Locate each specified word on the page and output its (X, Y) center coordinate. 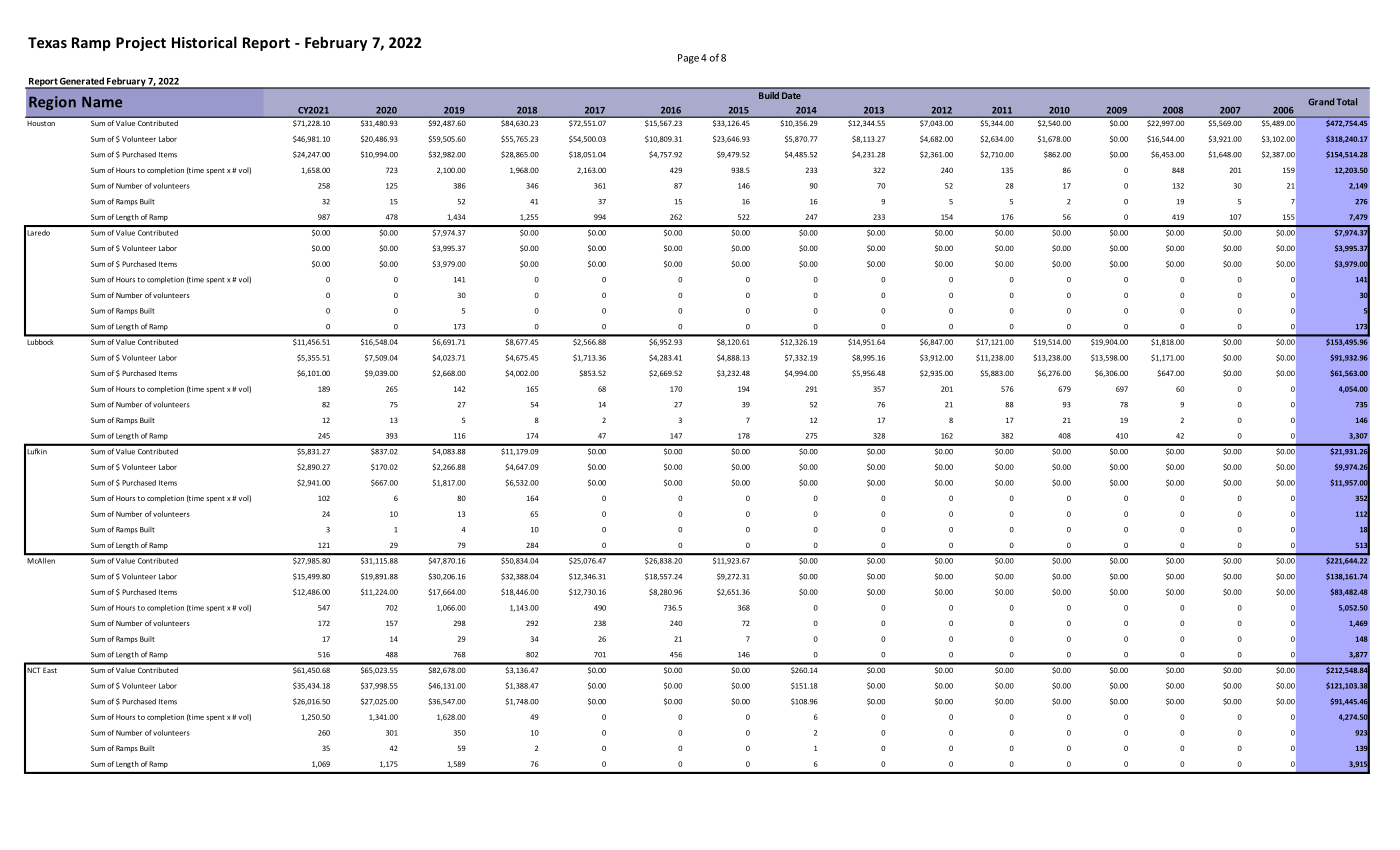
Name (102, 102)
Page (688, 59)
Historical (204, 42)
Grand (1321, 102)
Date (791, 95)
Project (141, 44)
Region (52, 103)
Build (769, 95)
